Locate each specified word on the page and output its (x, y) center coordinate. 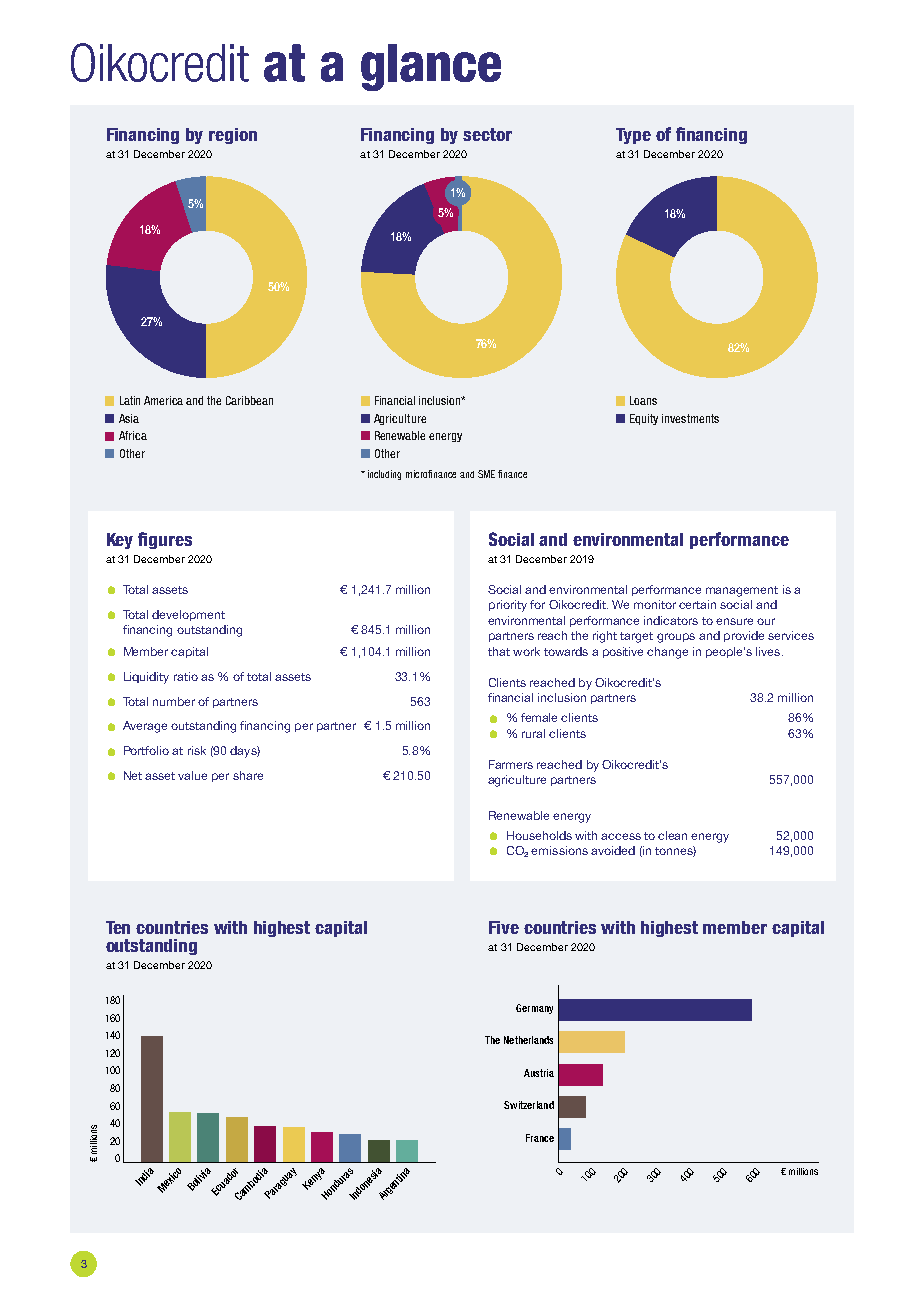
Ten (118, 927)
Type (633, 136)
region (233, 136)
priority (508, 606)
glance (431, 67)
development (188, 615)
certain (697, 604)
